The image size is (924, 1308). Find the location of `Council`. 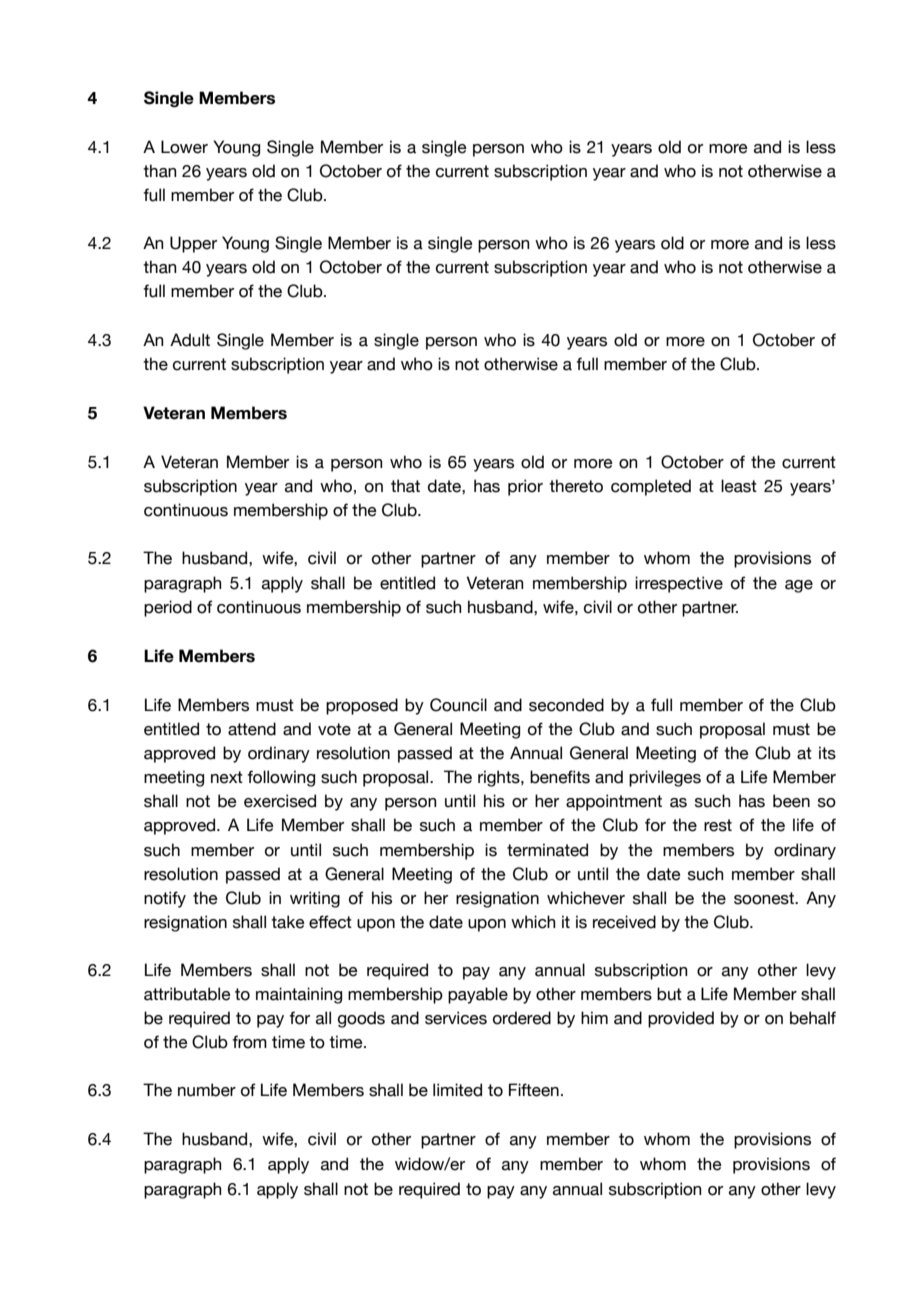

Council is located at coordinates (458, 705).
